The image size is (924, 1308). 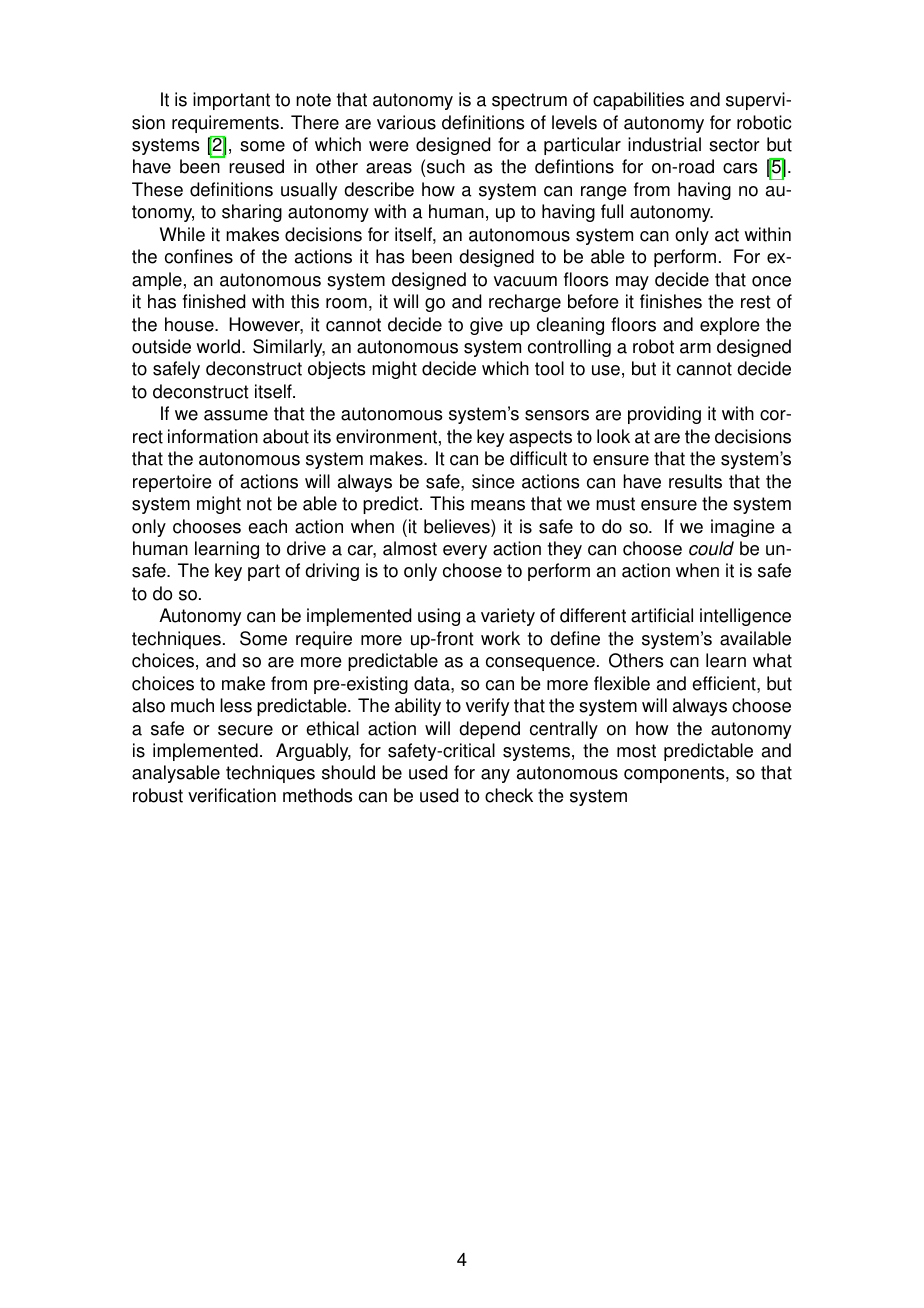 I want to click on every, so click(x=465, y=552).
